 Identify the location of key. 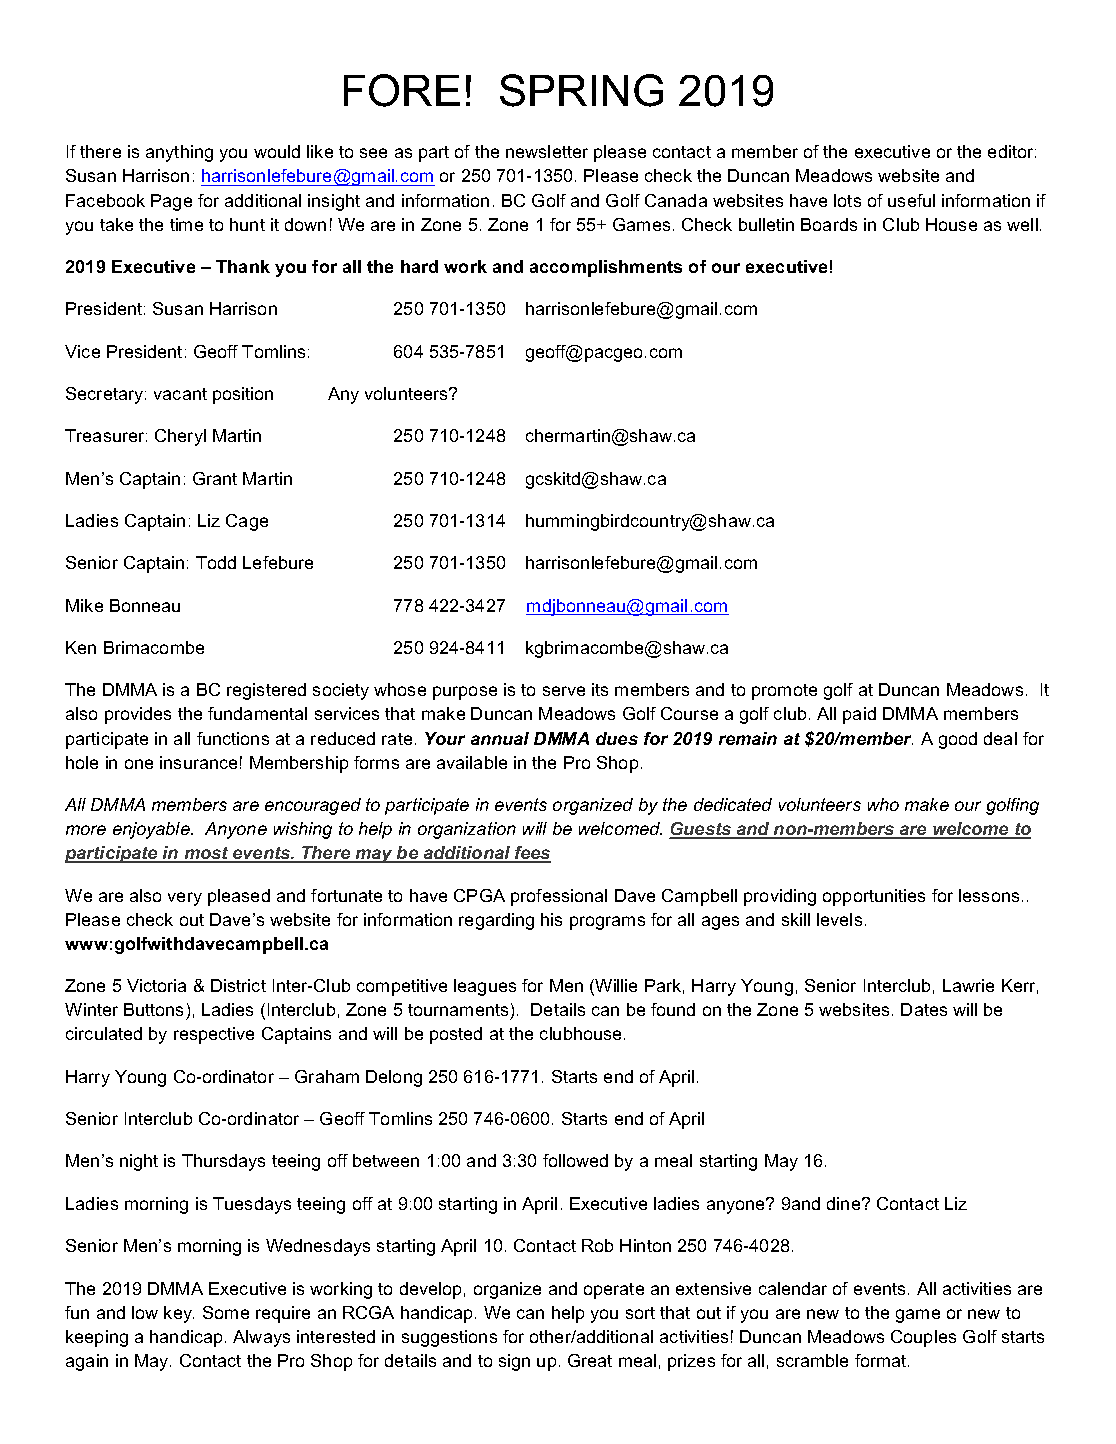
(179, 1314).
